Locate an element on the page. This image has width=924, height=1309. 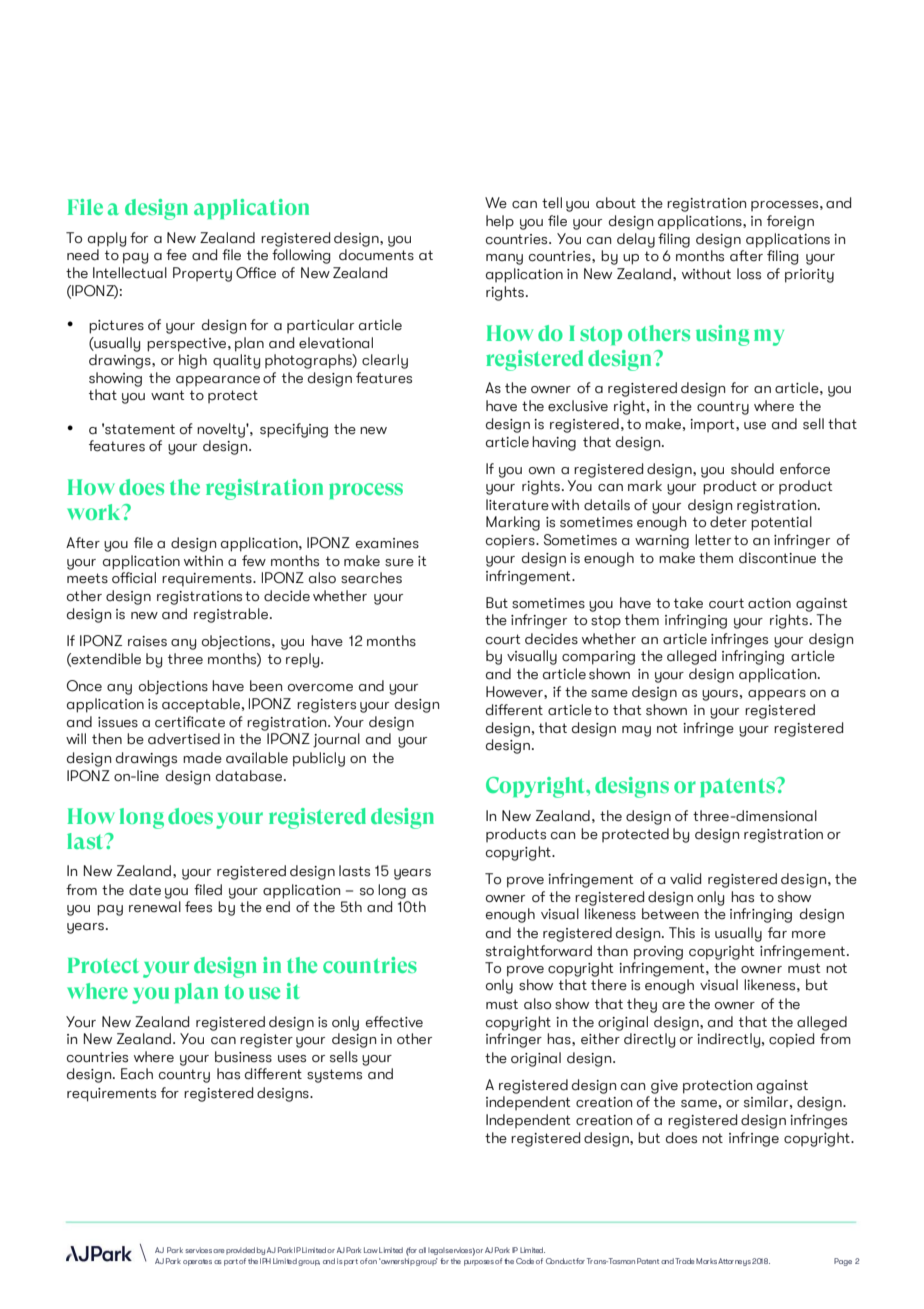
straightforward is located at coordinates (539, 952).
